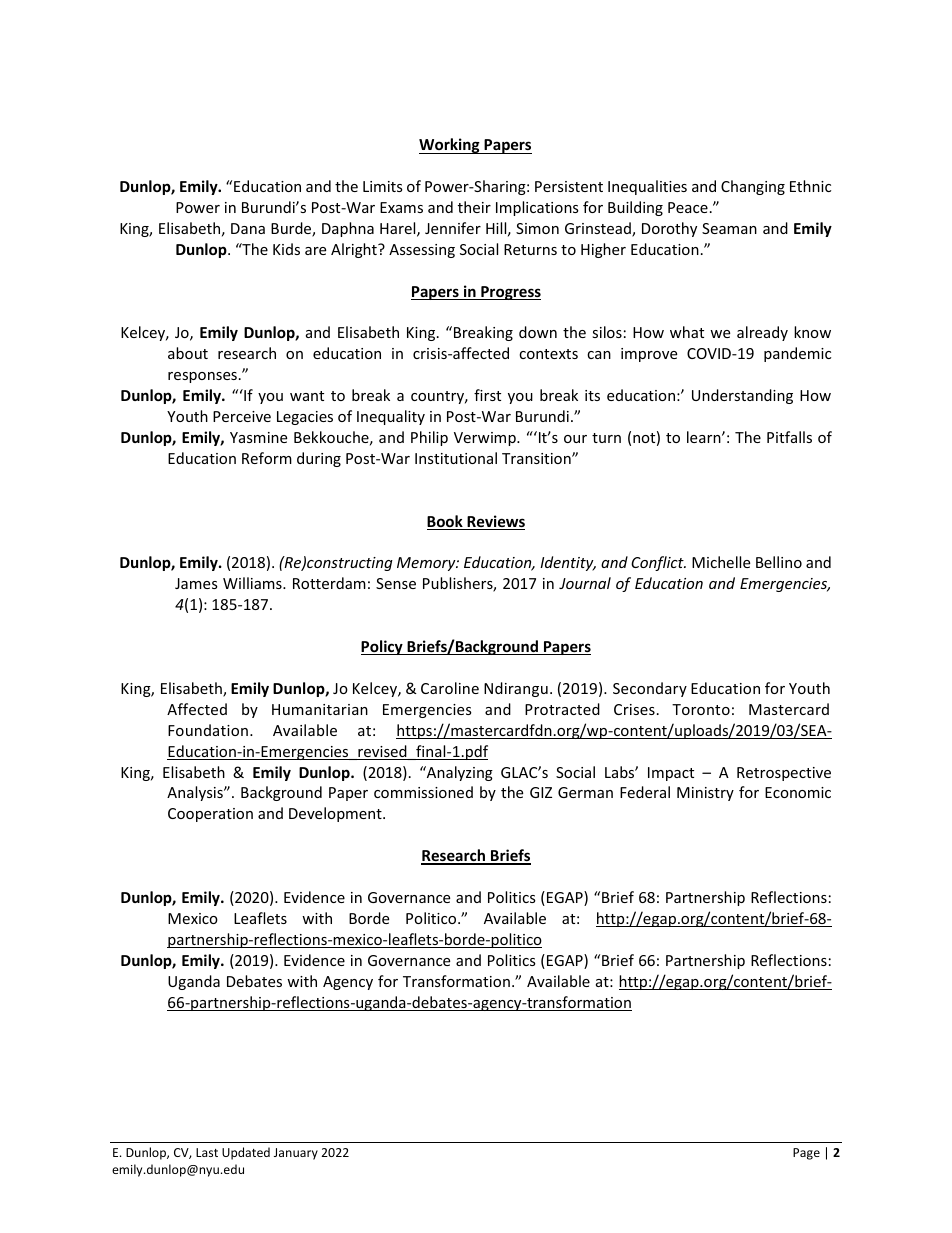 The image size is (952, 1233). I want to click on Yasmine, so click(258, 437).
